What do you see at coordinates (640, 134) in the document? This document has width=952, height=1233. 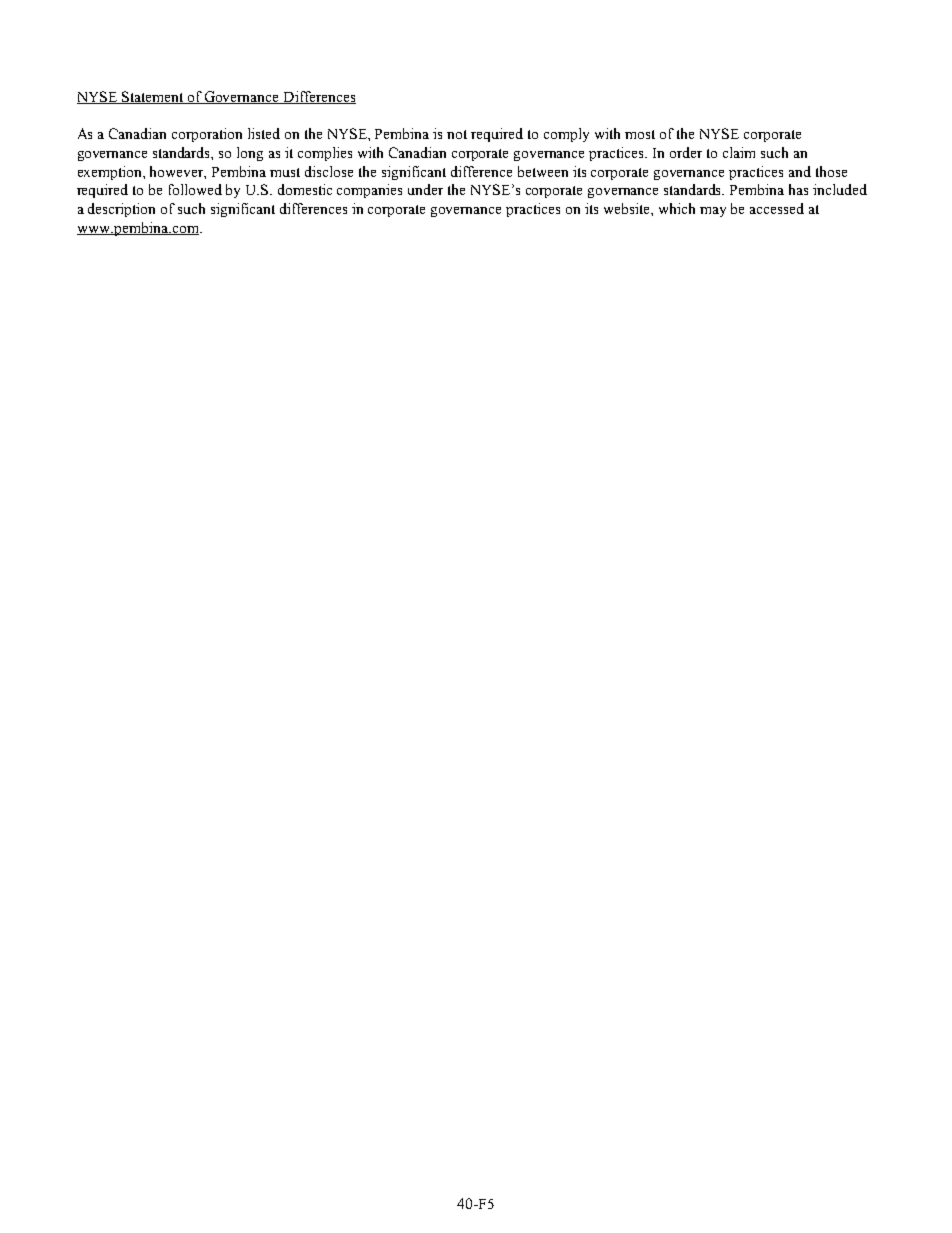 I see `most` at bounding box center [640, 134].
